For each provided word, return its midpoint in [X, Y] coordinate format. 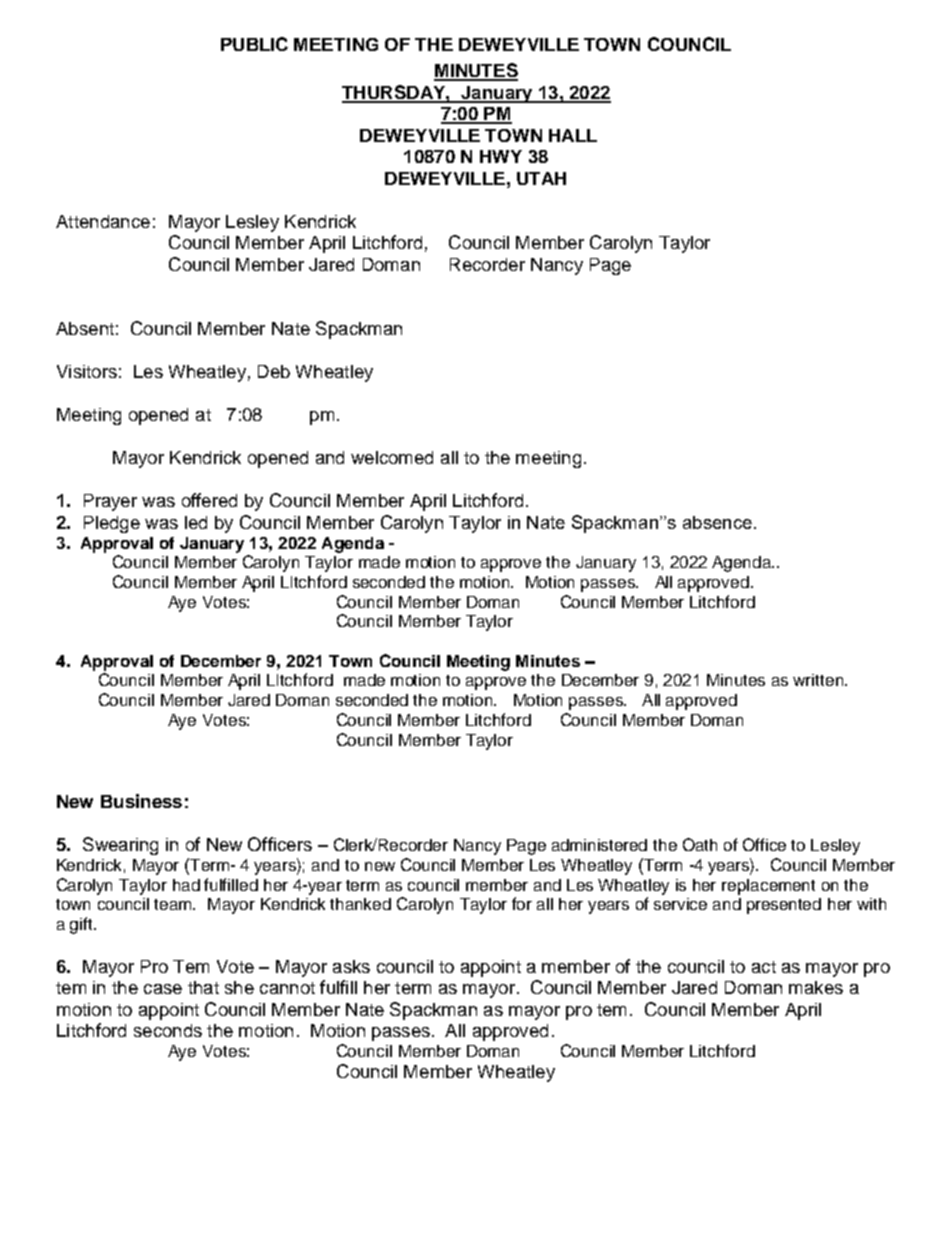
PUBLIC [254, 44]
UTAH [541, 178]
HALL [573, 135]
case [163, 989]
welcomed [392, 457]
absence [717, 522]
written [818, 680]
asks [351, 966]
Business [141, 801]
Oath [700, 844]
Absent [85, 328]
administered [599, 845]
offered [209, 500]
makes [816, 987]
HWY [501, 156]
